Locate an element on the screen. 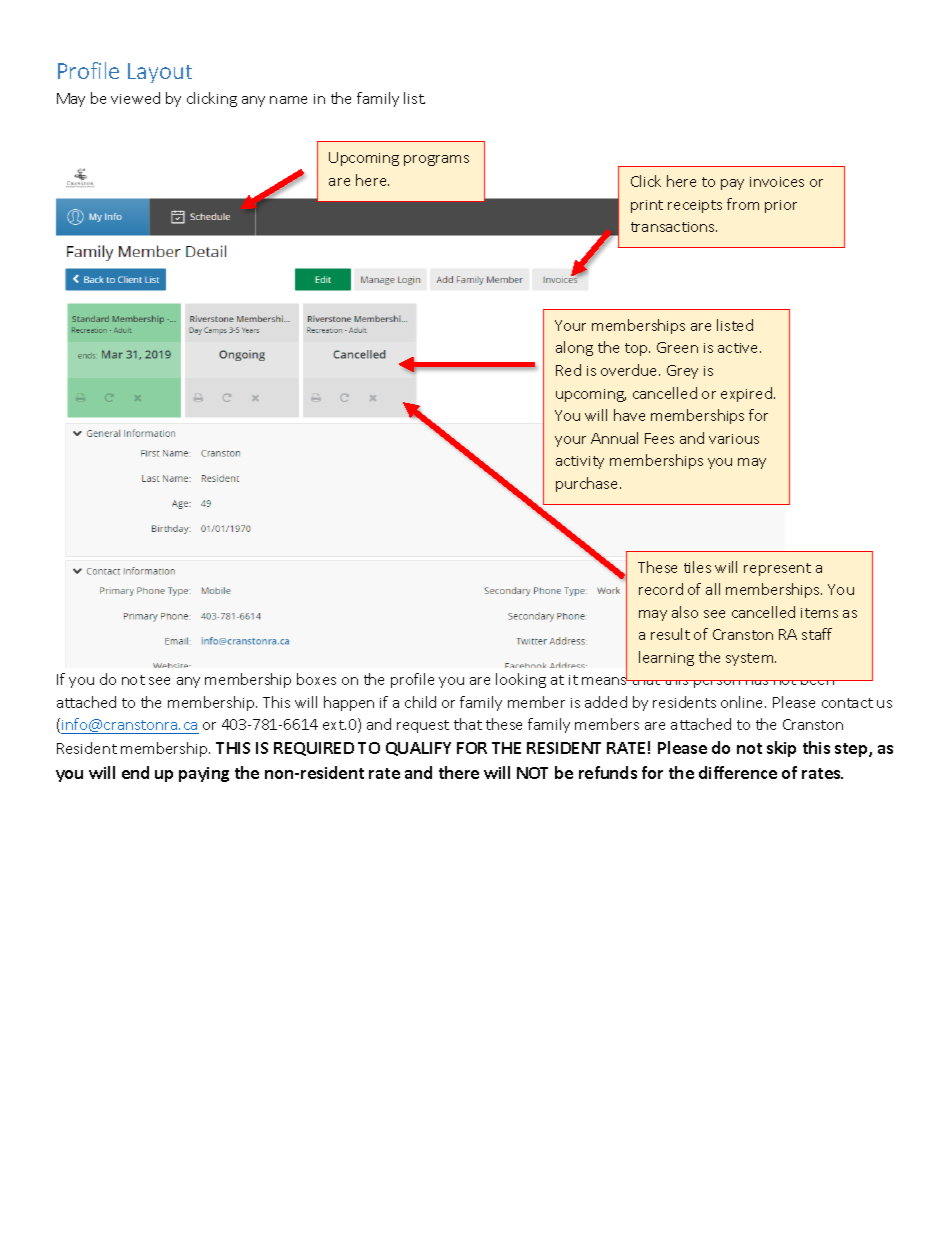 The width and height of the screenshot is (952, 1233). programs is located at coordinates (436, 160).
